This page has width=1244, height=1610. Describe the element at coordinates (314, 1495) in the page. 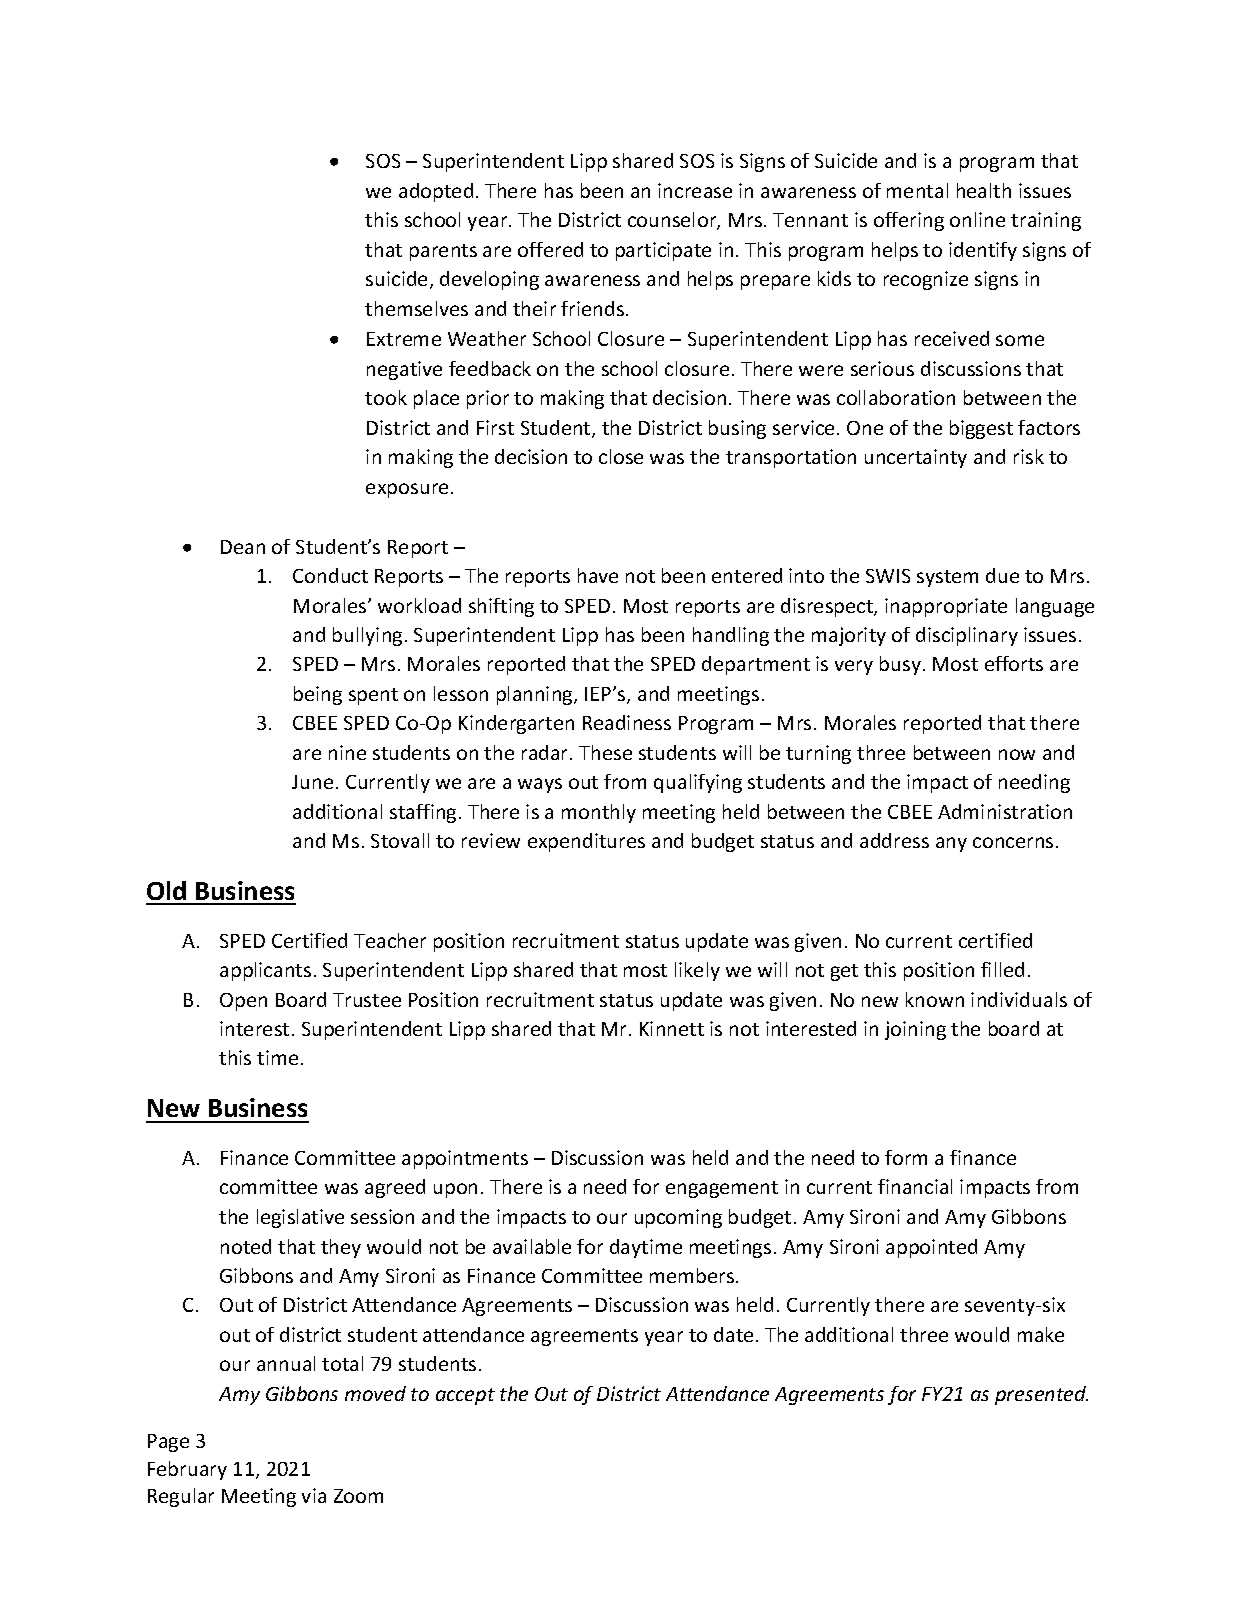

I see `via` at that location.
